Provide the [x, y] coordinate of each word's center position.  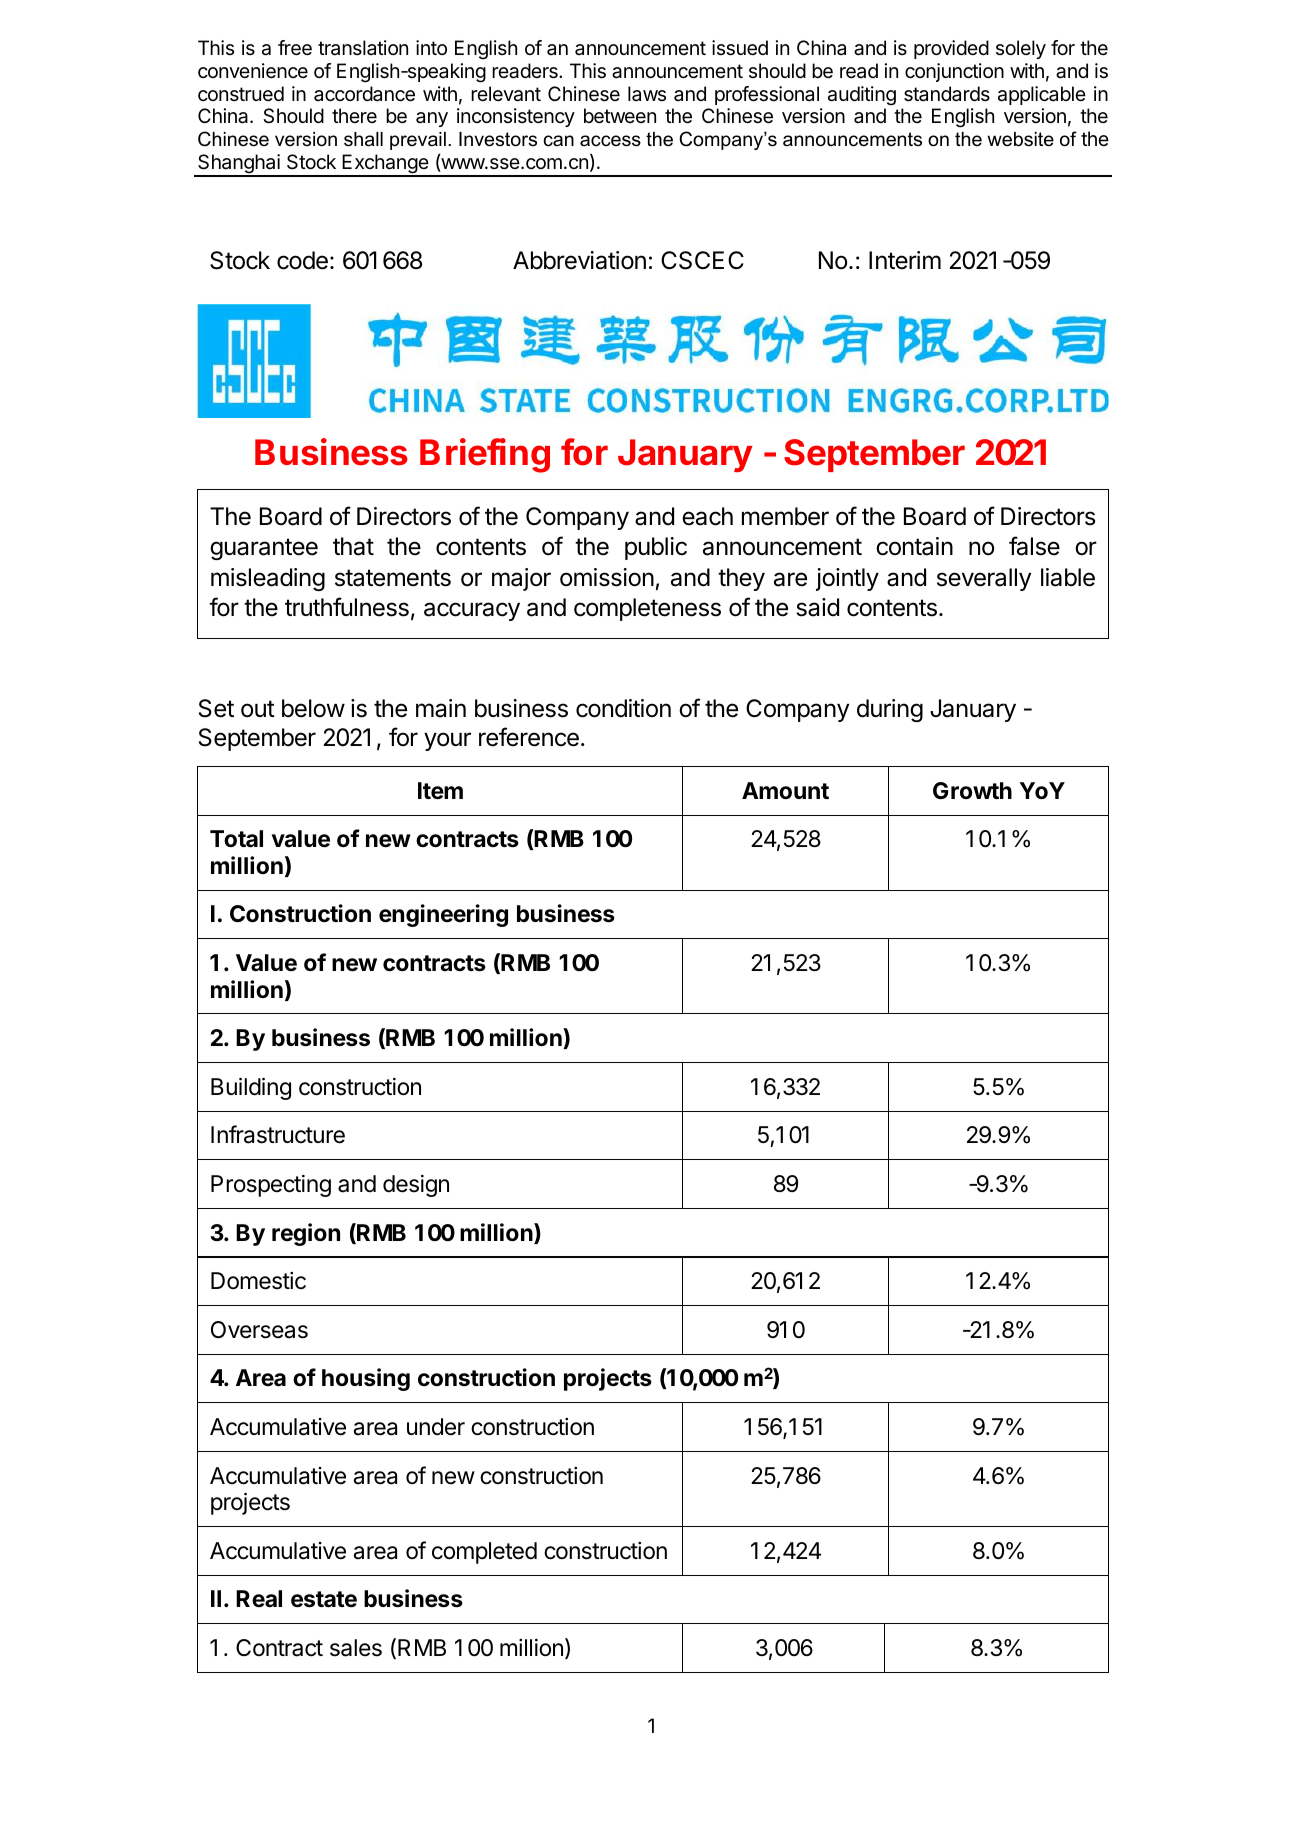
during [890, 710]
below [313, 708]
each [707, 516]
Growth [972, 790]
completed [484, 1553]
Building [251, 1088]
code [302, 260]
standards [947, 94]
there [354, 115]
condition [623, 708]
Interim [905, 260]
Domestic [258, 1281]
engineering [443, 915]
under [436, 1427]
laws [647, 93]
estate [324, 1599]
